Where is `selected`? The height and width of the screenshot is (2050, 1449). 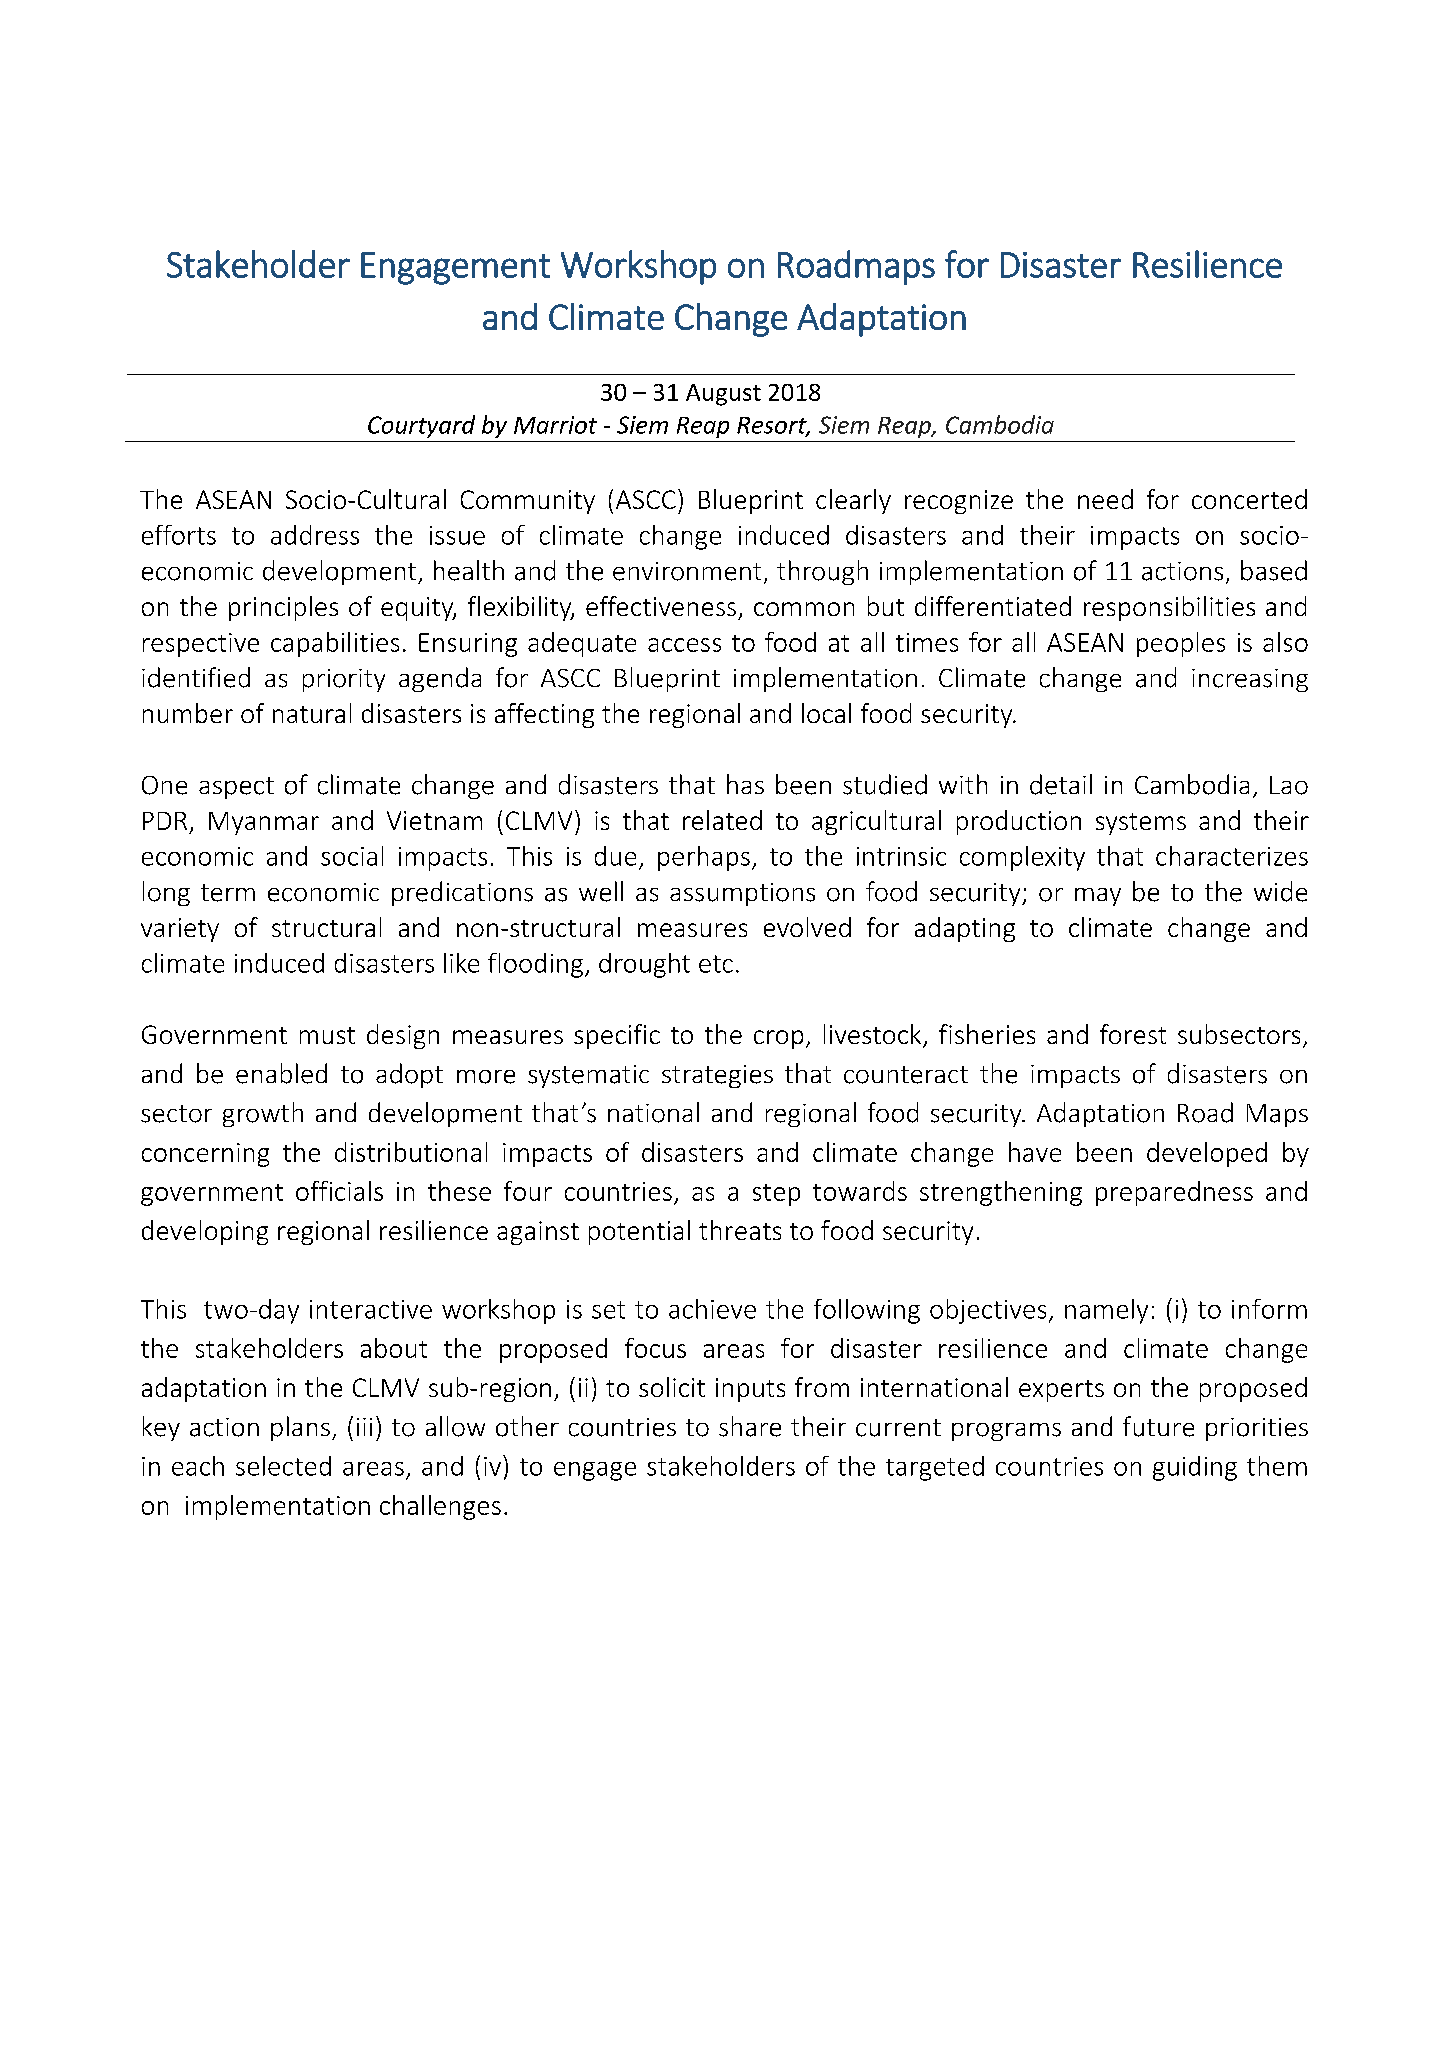 selected is located at coordinates (283, 1466).
